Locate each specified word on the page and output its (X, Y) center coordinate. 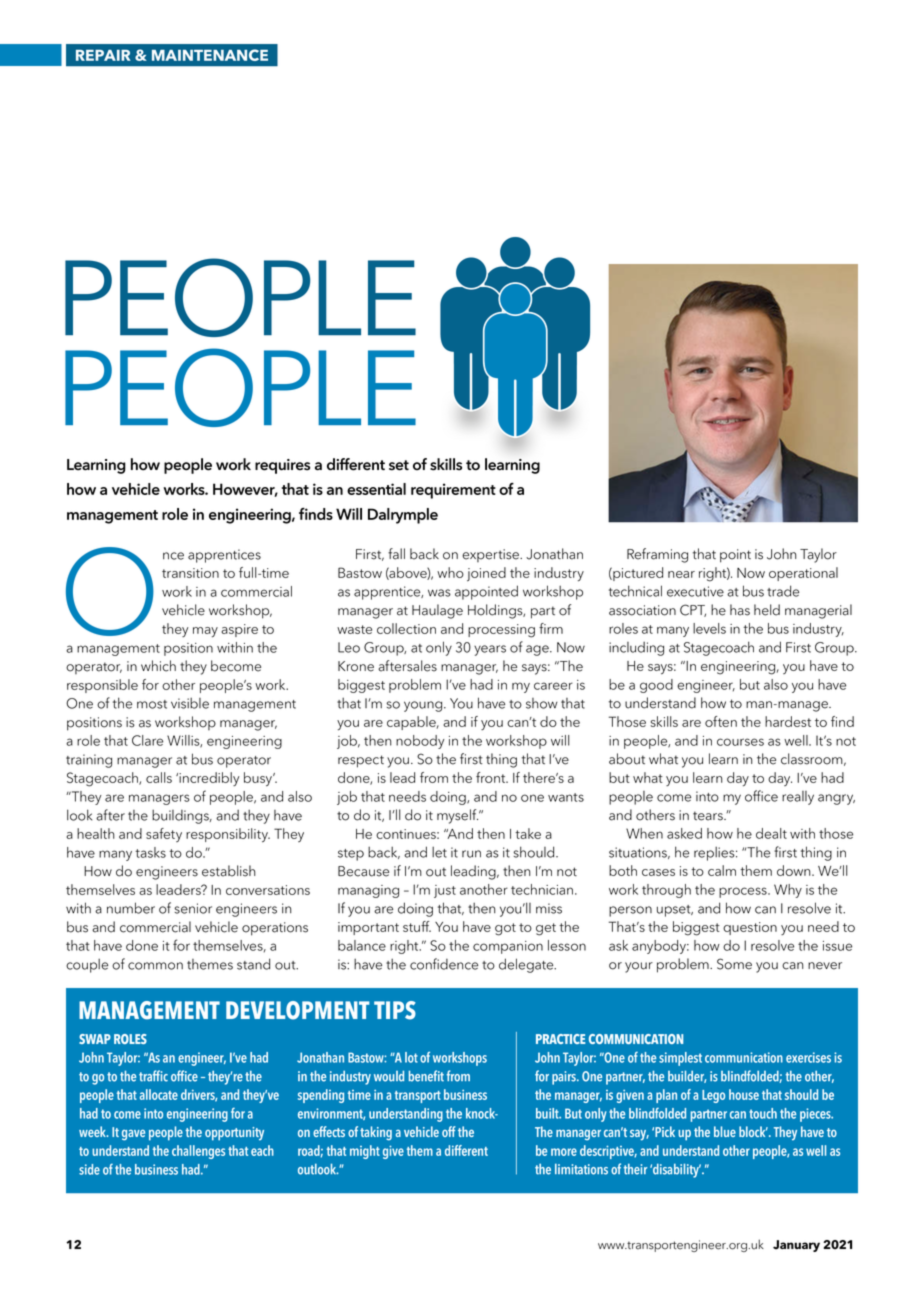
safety (164, 835)
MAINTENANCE (210, 55)
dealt (771, 833)
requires (282, 466)
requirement (453, 491)
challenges (198, 1152)
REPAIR (103, 55)
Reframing (657, 555)
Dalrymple (403, 516)
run (471, 854)
